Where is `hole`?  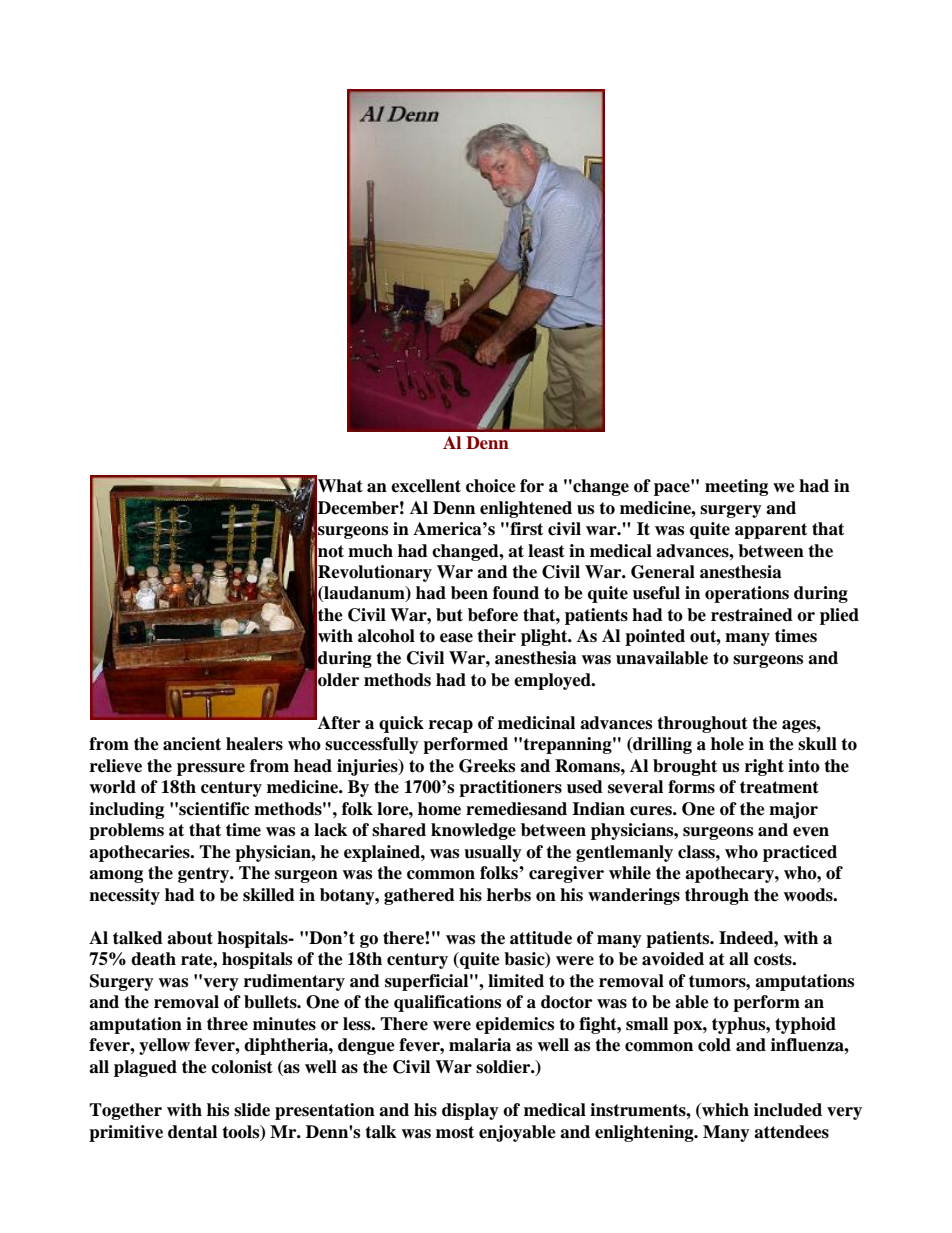 hole is located at coordinates (727, 744).
